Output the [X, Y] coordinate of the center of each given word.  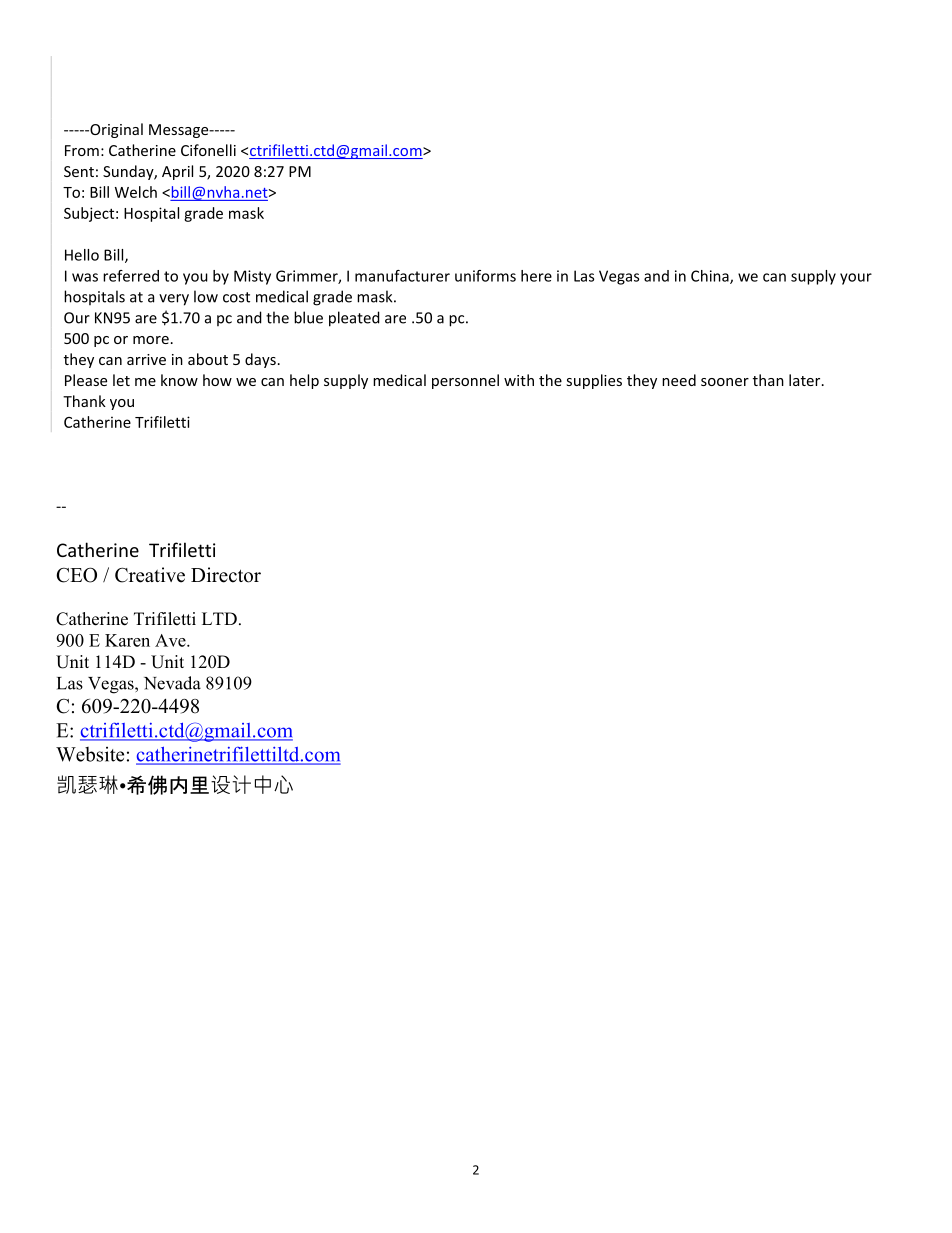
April [177, 172]
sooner [725, 382]
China [711, 277]
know [179, 380]
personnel [465, 381]
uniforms [485, 276]
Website [90, 754]
